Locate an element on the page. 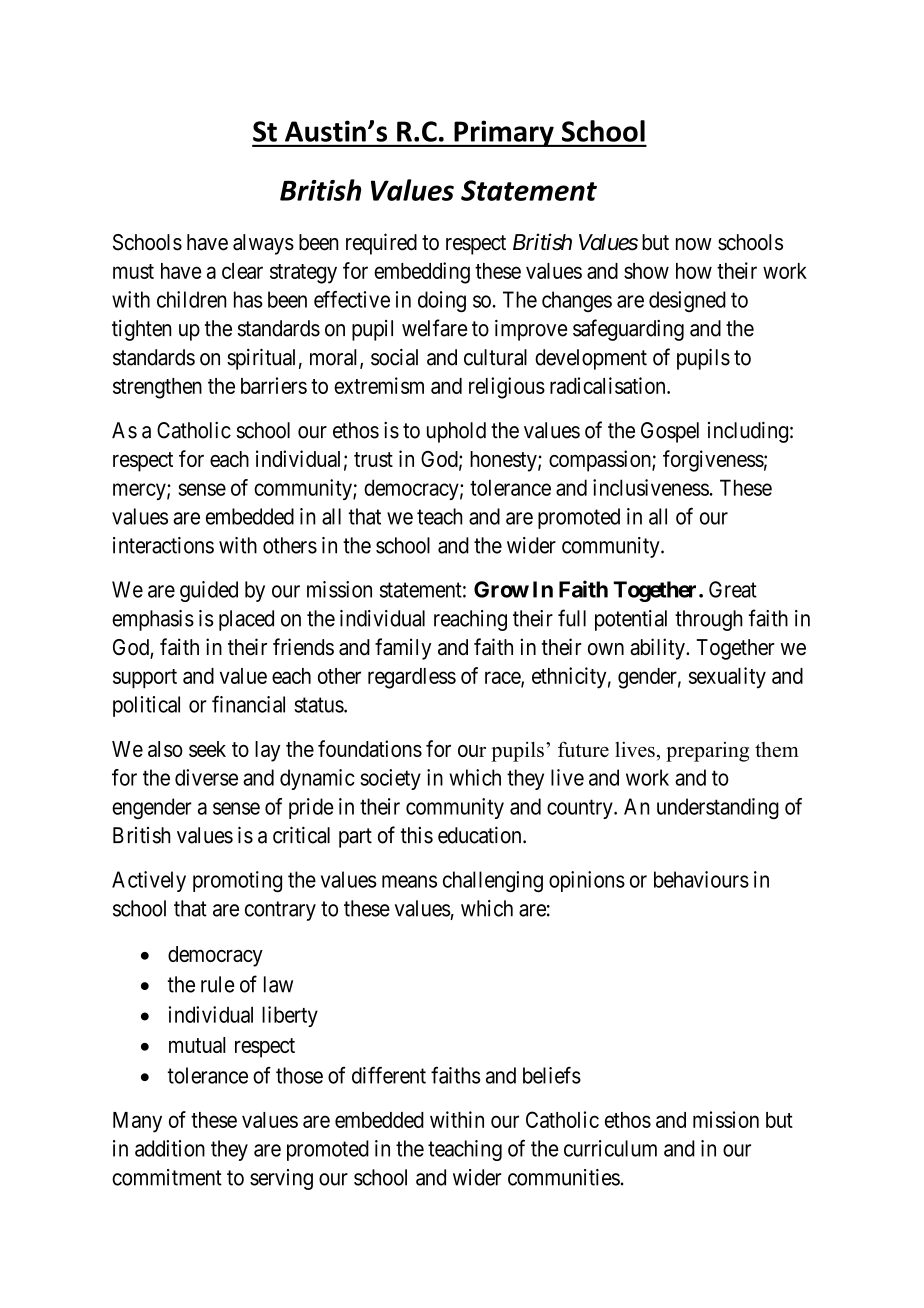 The image size is (924, 1308). family is located at coordinates (403, 649).
